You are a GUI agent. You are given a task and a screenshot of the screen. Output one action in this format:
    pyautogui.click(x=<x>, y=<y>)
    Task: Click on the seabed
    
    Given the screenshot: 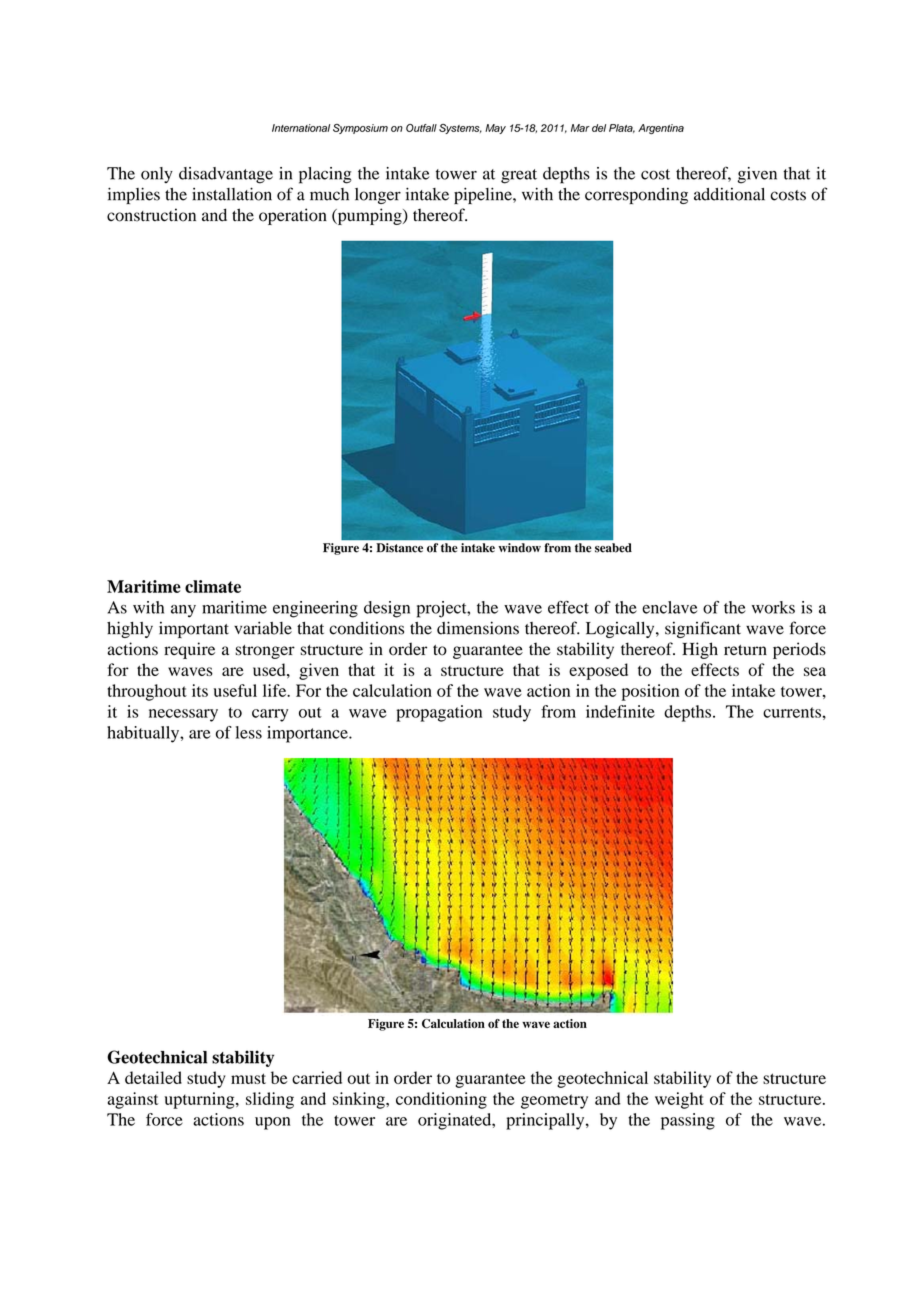 What is the action you would take?
    pyautogui.click(x=613, y=548)
